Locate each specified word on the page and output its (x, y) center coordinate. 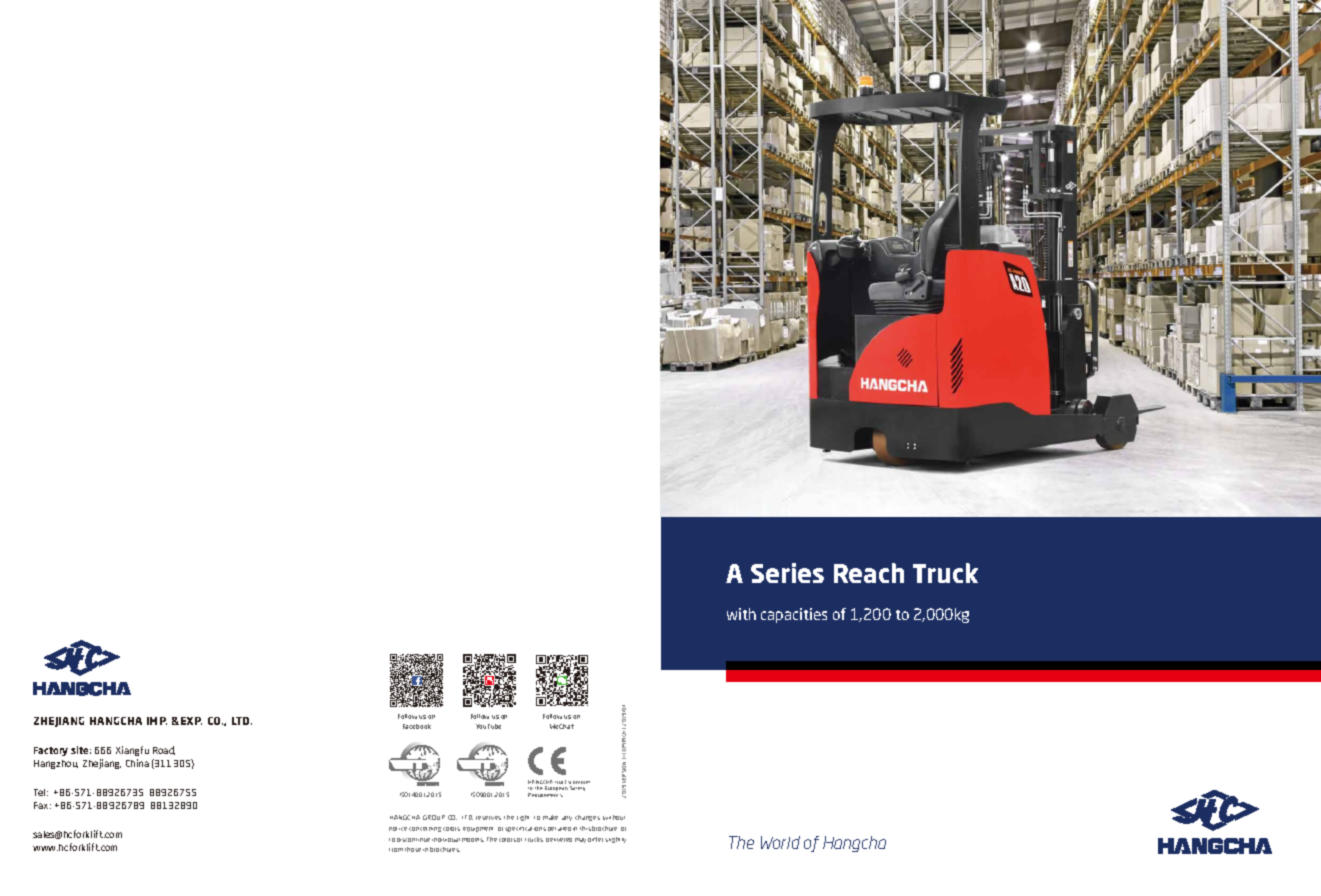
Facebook (417, 726)
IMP (157, 721)
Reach (869, 573)
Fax (42, 805)
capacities (794, 615)
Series (787, 573)
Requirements (545, 795)
